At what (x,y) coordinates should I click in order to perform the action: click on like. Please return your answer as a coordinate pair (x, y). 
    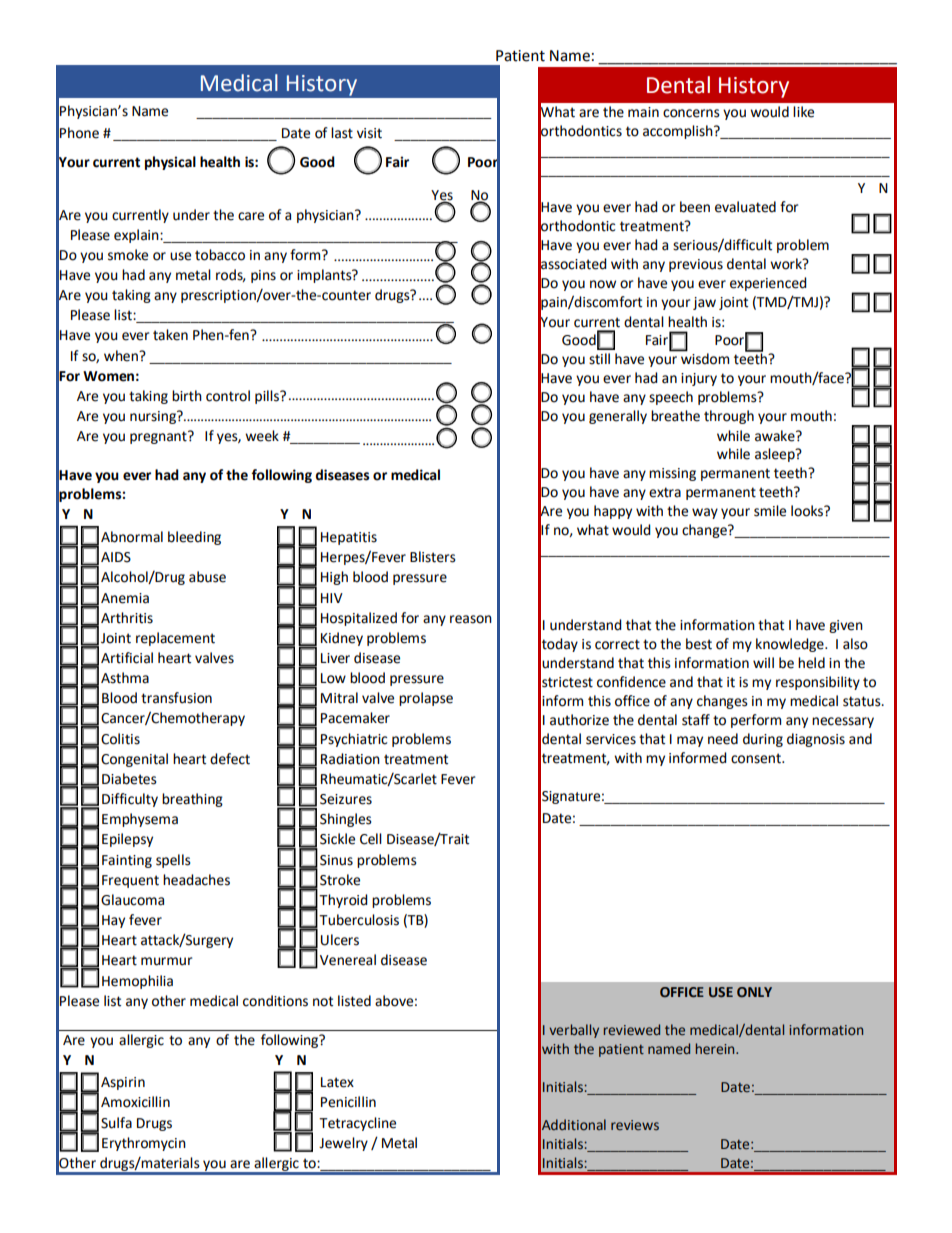
    Looking at the image, I should click on (803, 112).
